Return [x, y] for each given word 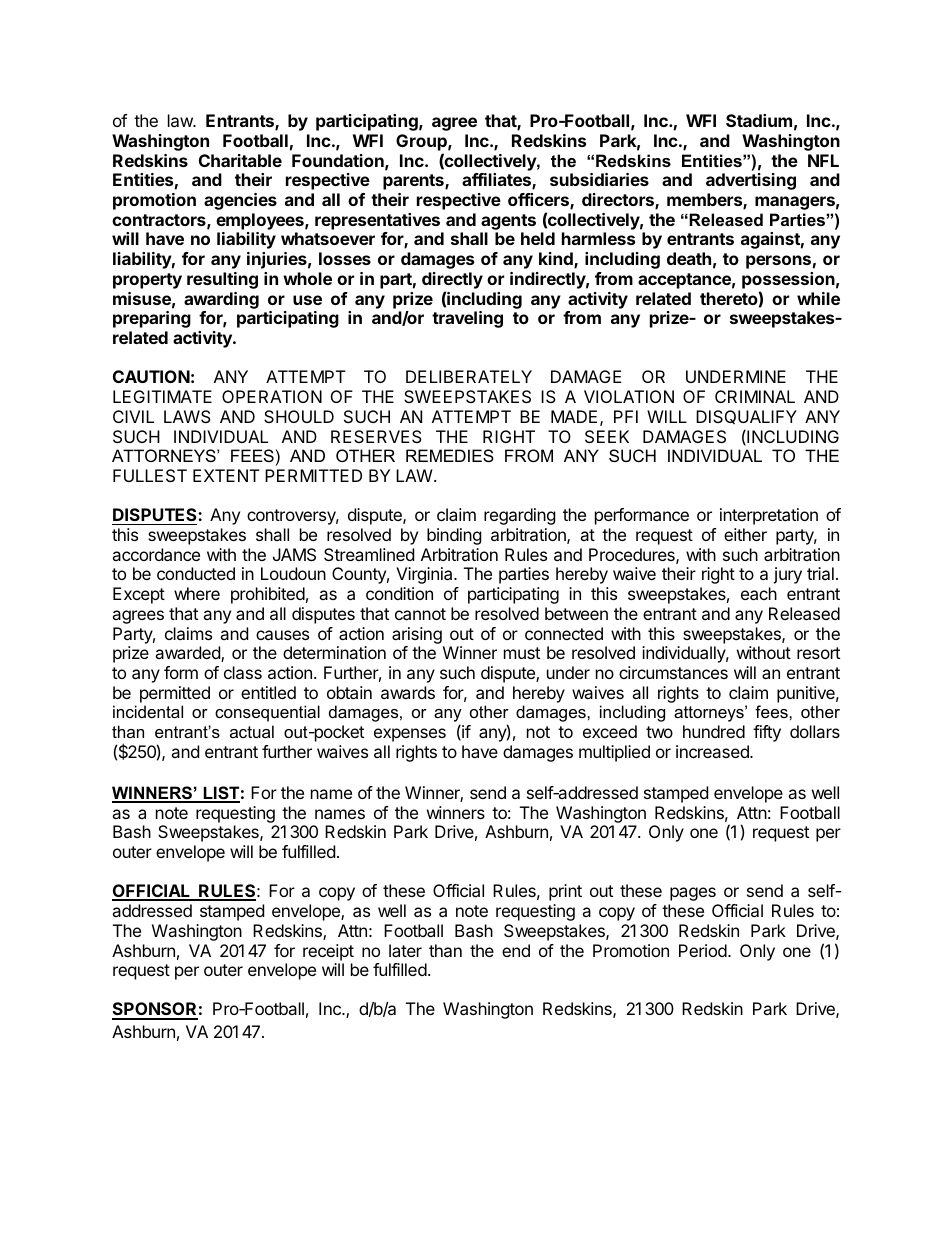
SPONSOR [155, 1010]
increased [713, 751]
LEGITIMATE [162, 396]
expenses [410, 735]
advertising [751, 181]
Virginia [425, 575]
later [405, 950]
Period [704, 950]
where [197, 593]
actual [252, 731]
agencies [240, 201]
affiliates [497, 181]
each [759, 593]
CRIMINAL [755, 396]
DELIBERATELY [469, 376]
